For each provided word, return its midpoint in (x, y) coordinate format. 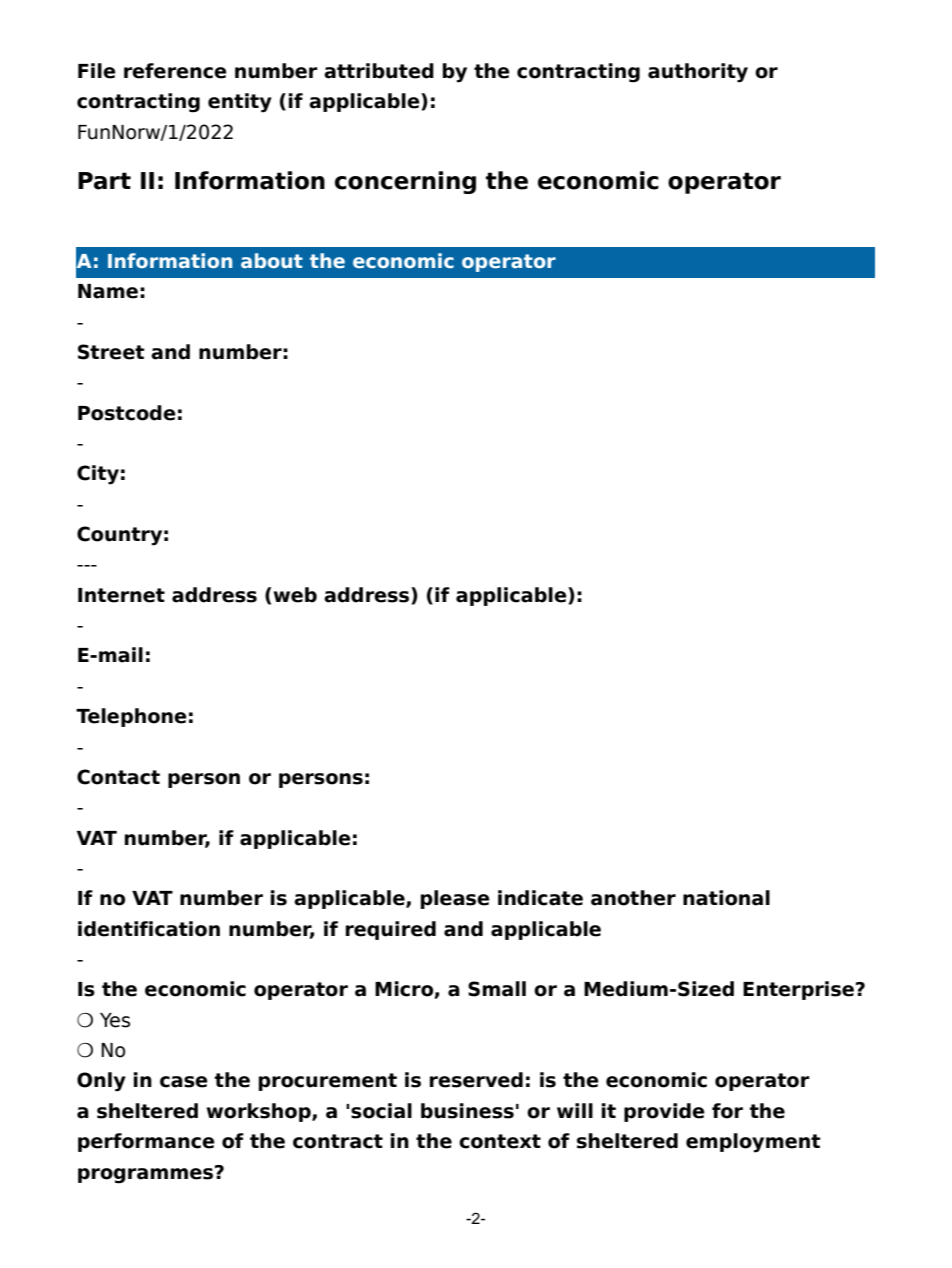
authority (698, 73)
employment (753, 1143)
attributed (379, 71)
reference (175, 71)
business (467, 1111)
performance (146, 1142)
